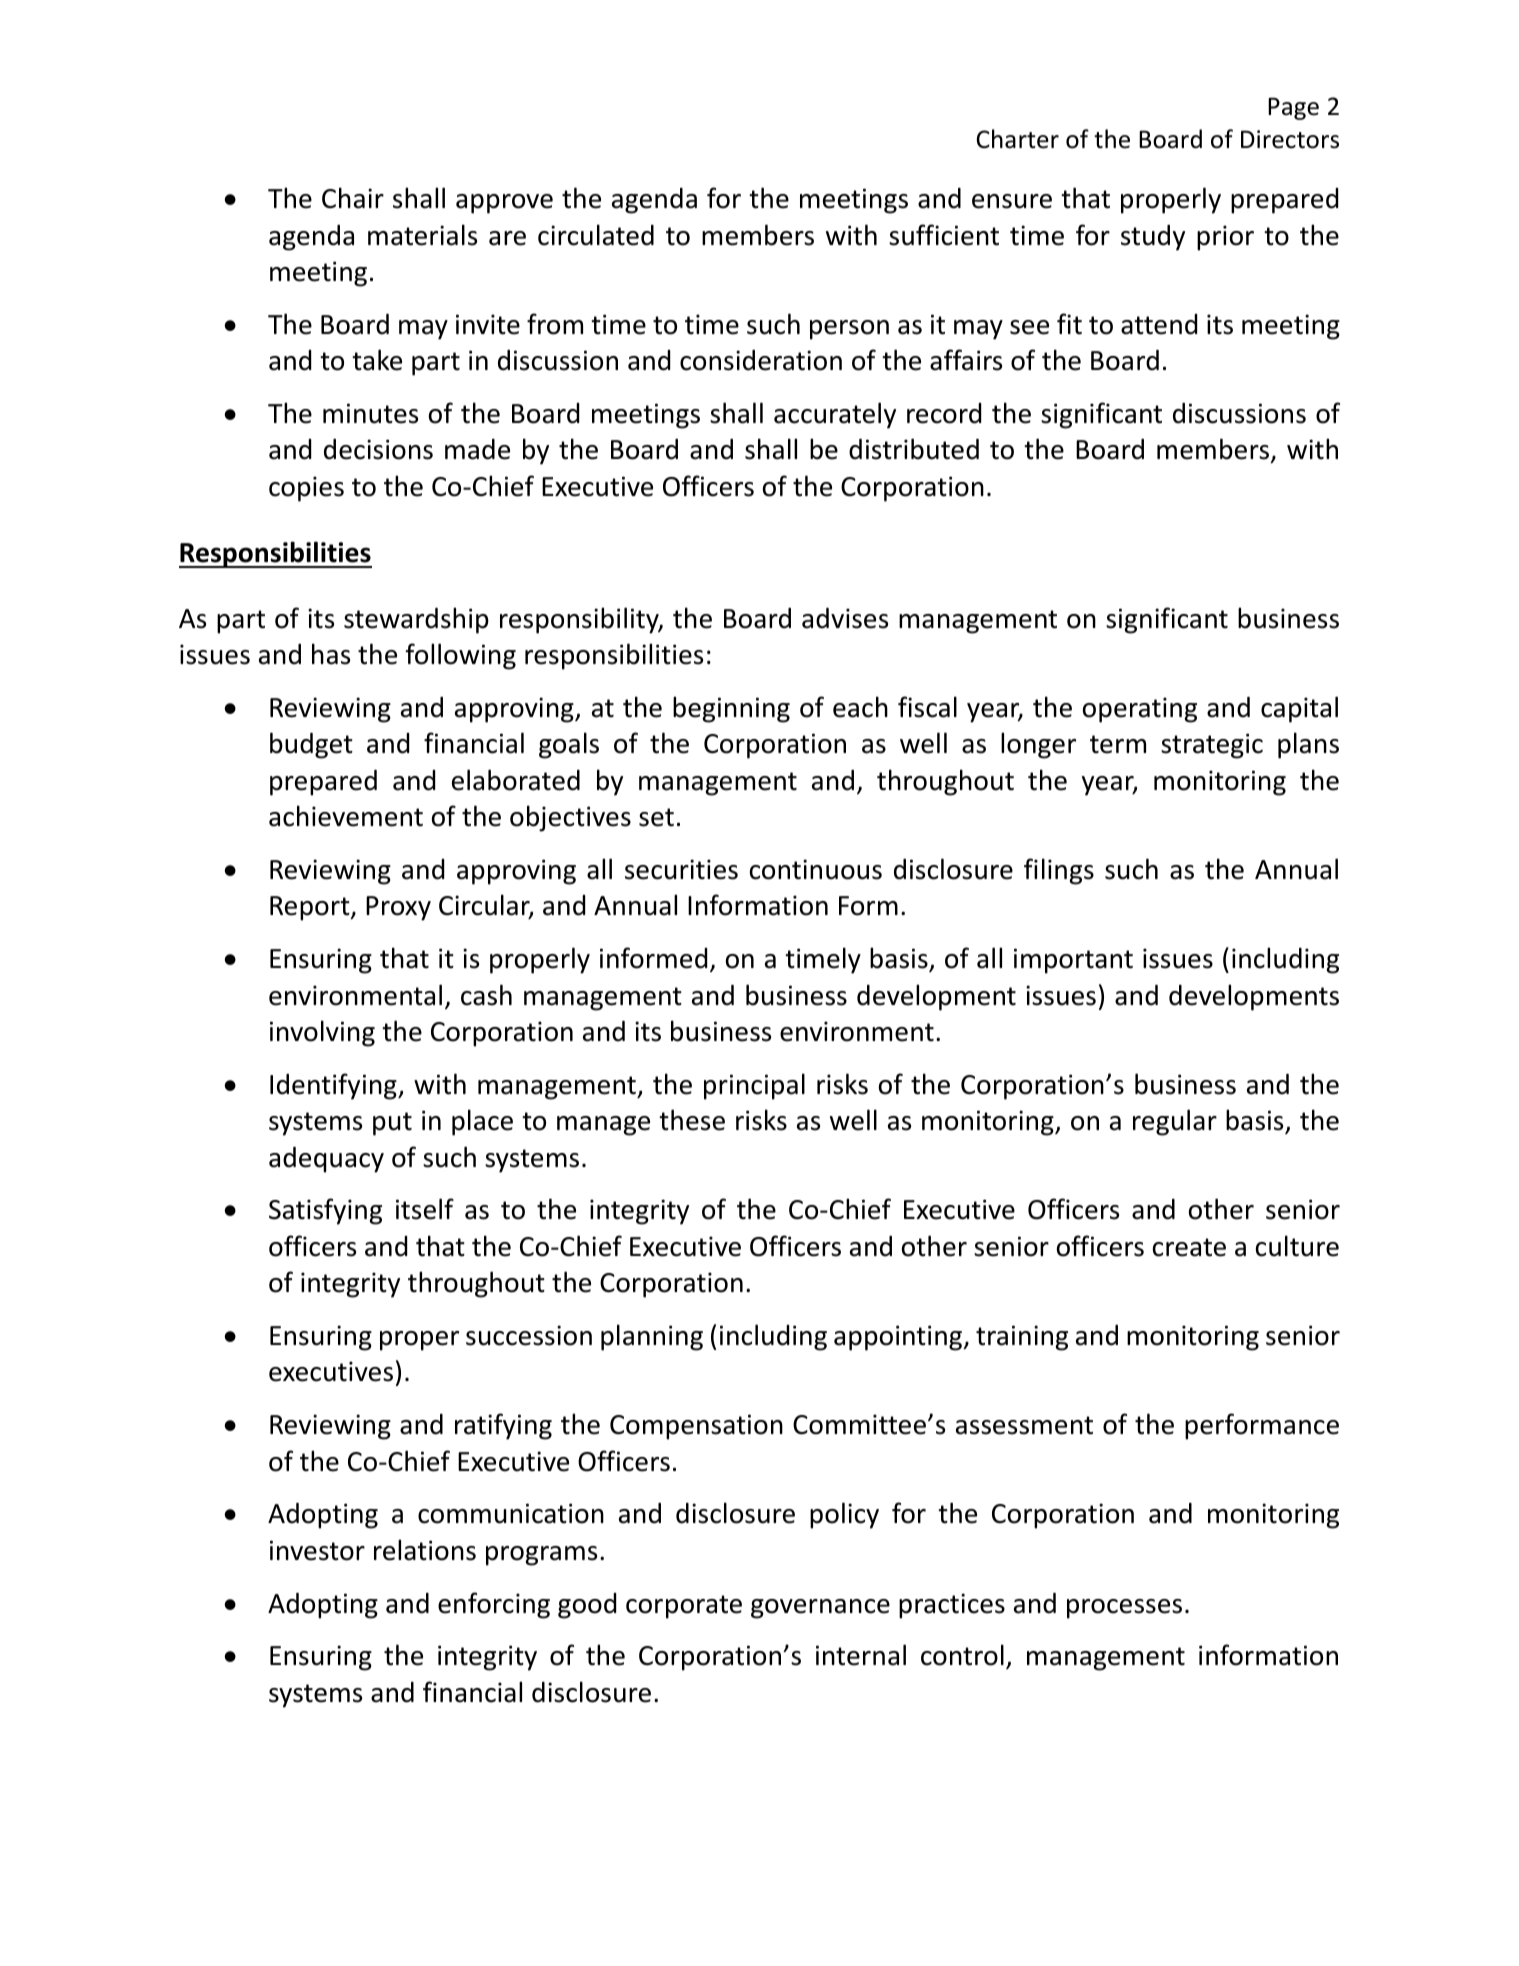 Image resolution: width=1519 pixels, height=1966 pixels. What do you see at coordinates (353, 198) in the image?
I see `Chair` at bounding box center [353, 198].
